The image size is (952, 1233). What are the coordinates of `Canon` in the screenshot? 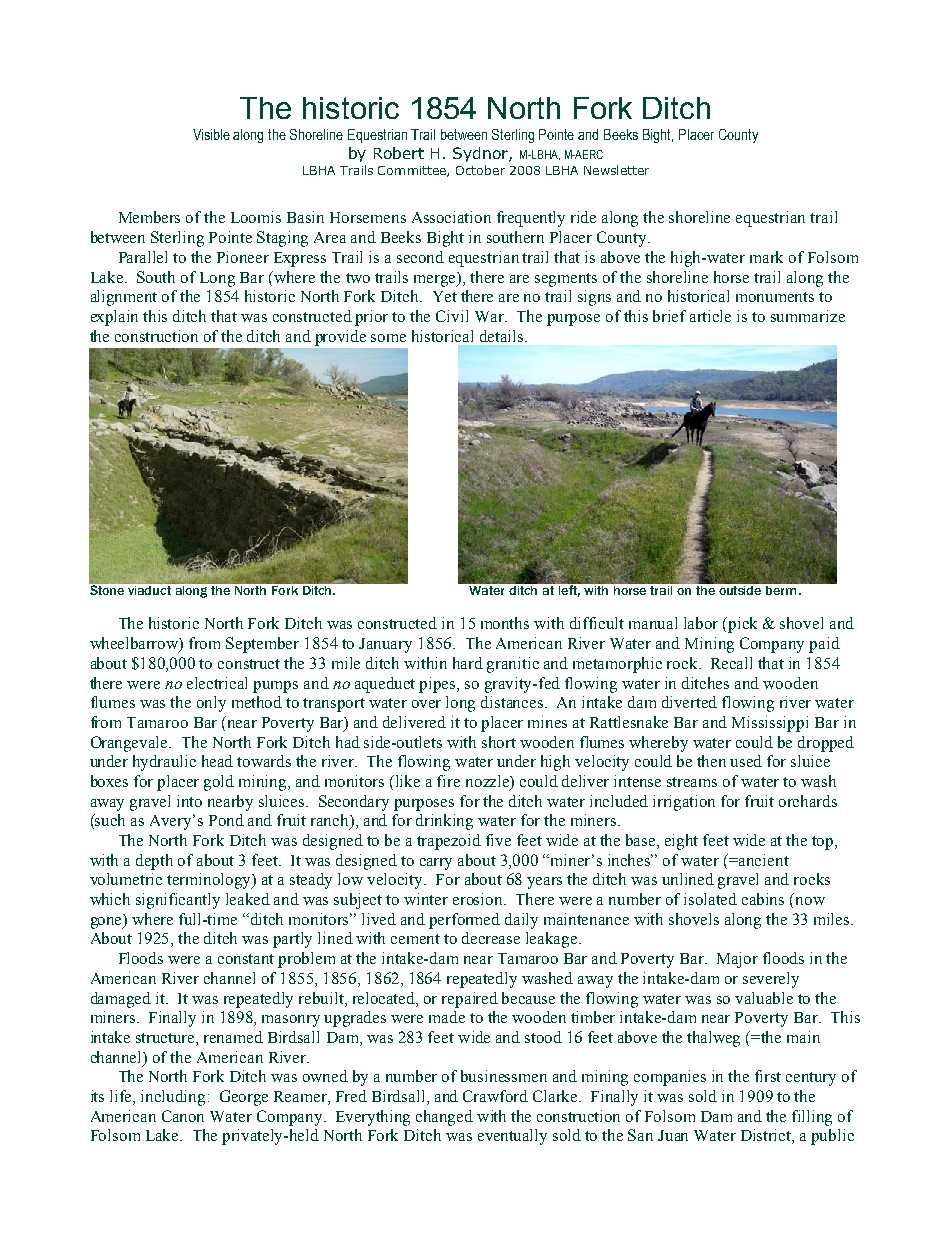 It's located at (183, 1116).
